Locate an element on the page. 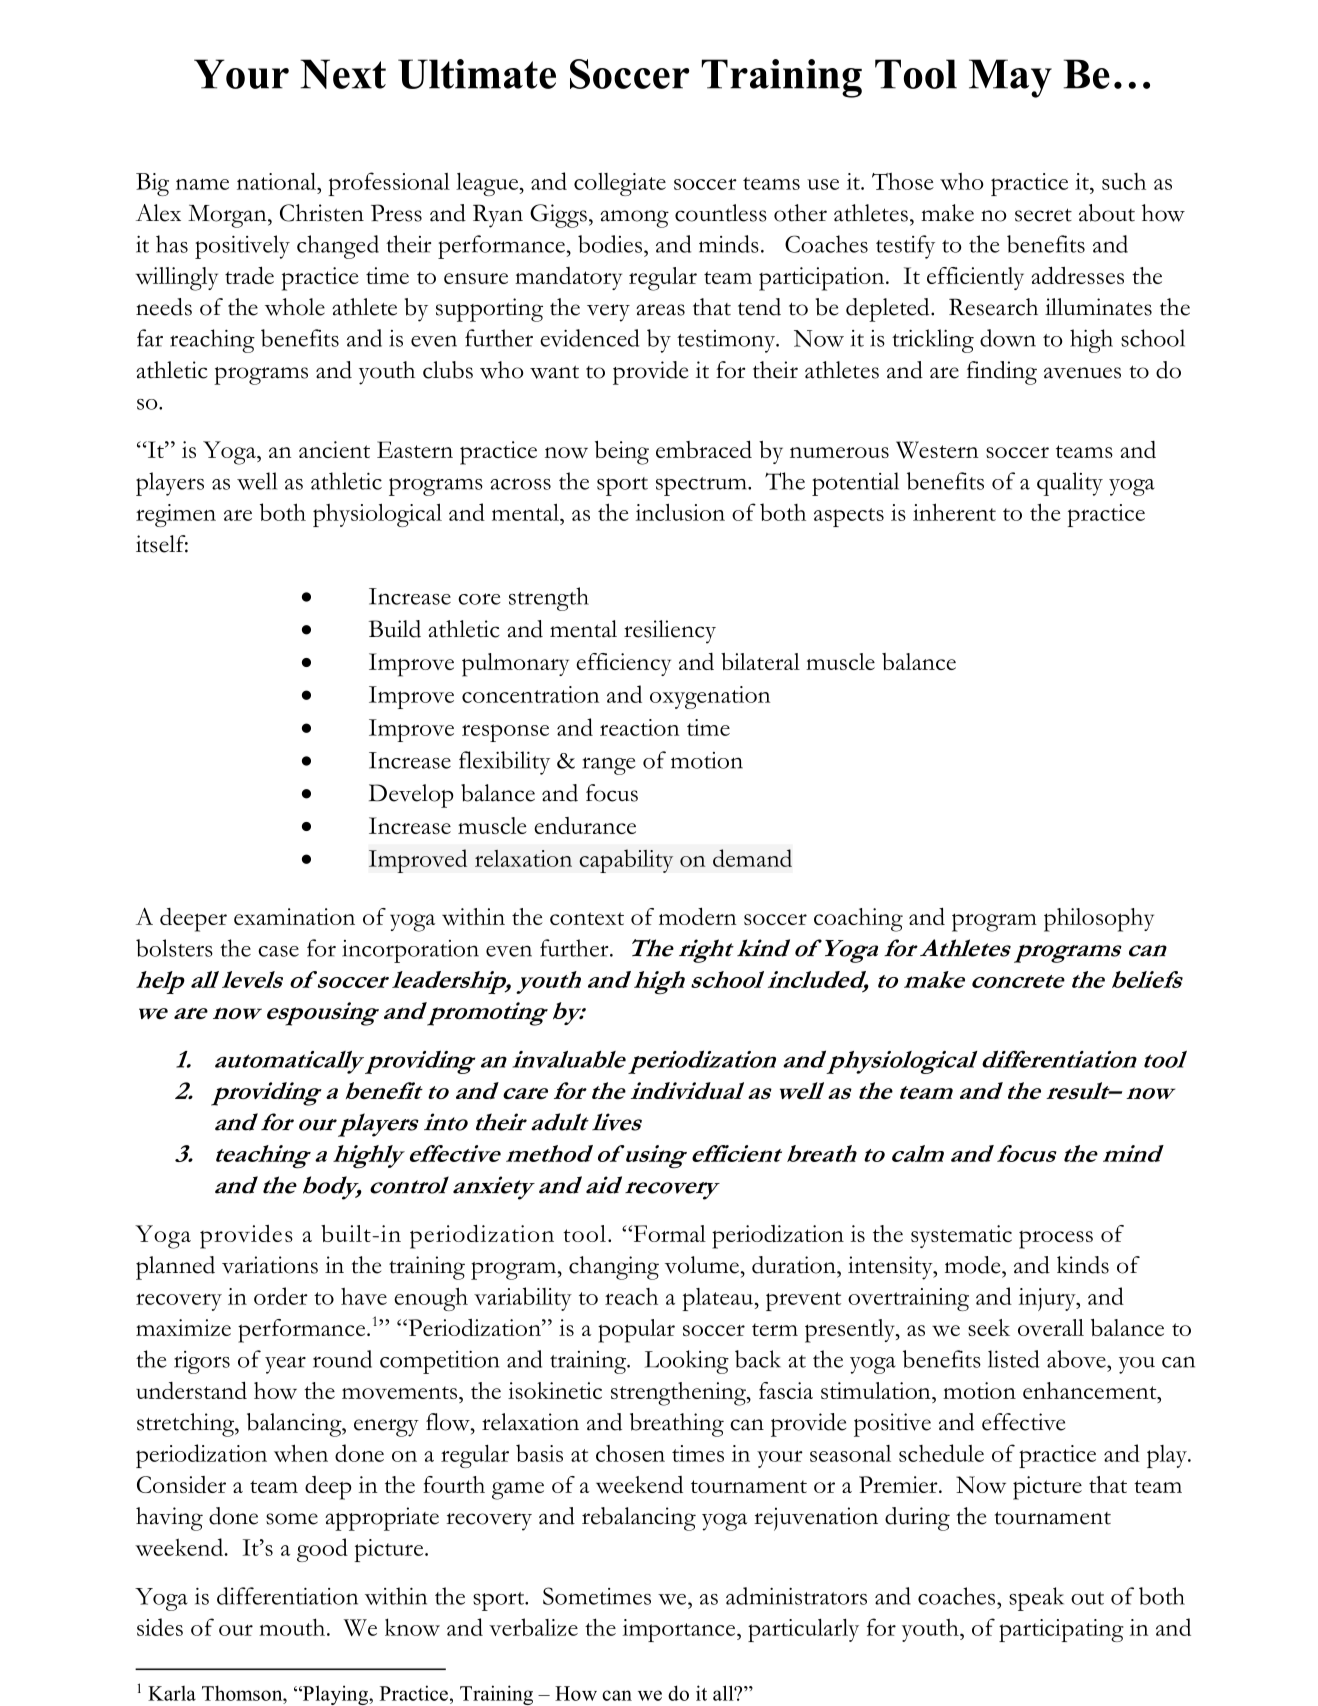 The image size is (1318, 1706). May is located at coordinates (1010, 78).
